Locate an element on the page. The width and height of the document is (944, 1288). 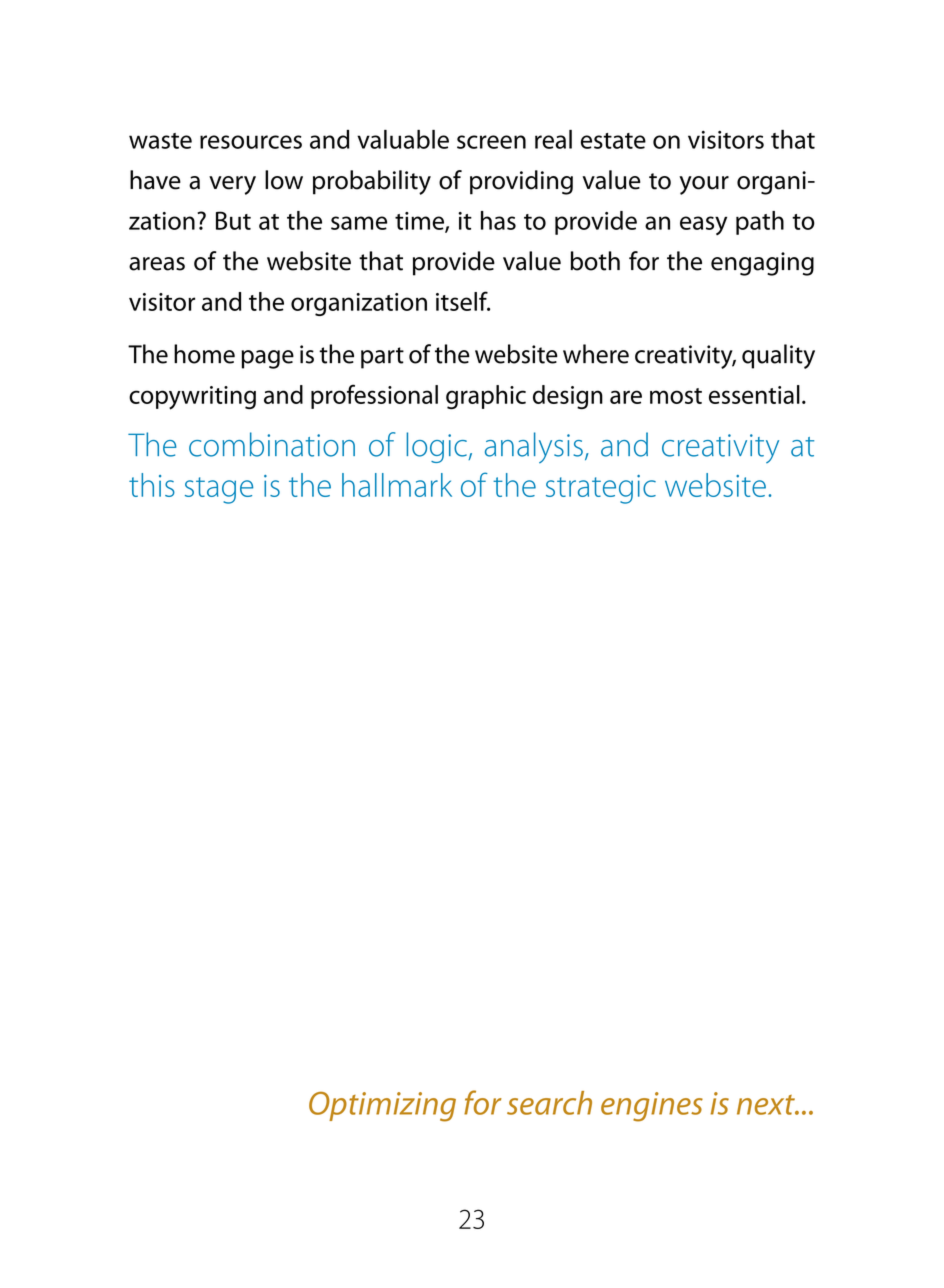
screen is located at coordinates (491, 142).
